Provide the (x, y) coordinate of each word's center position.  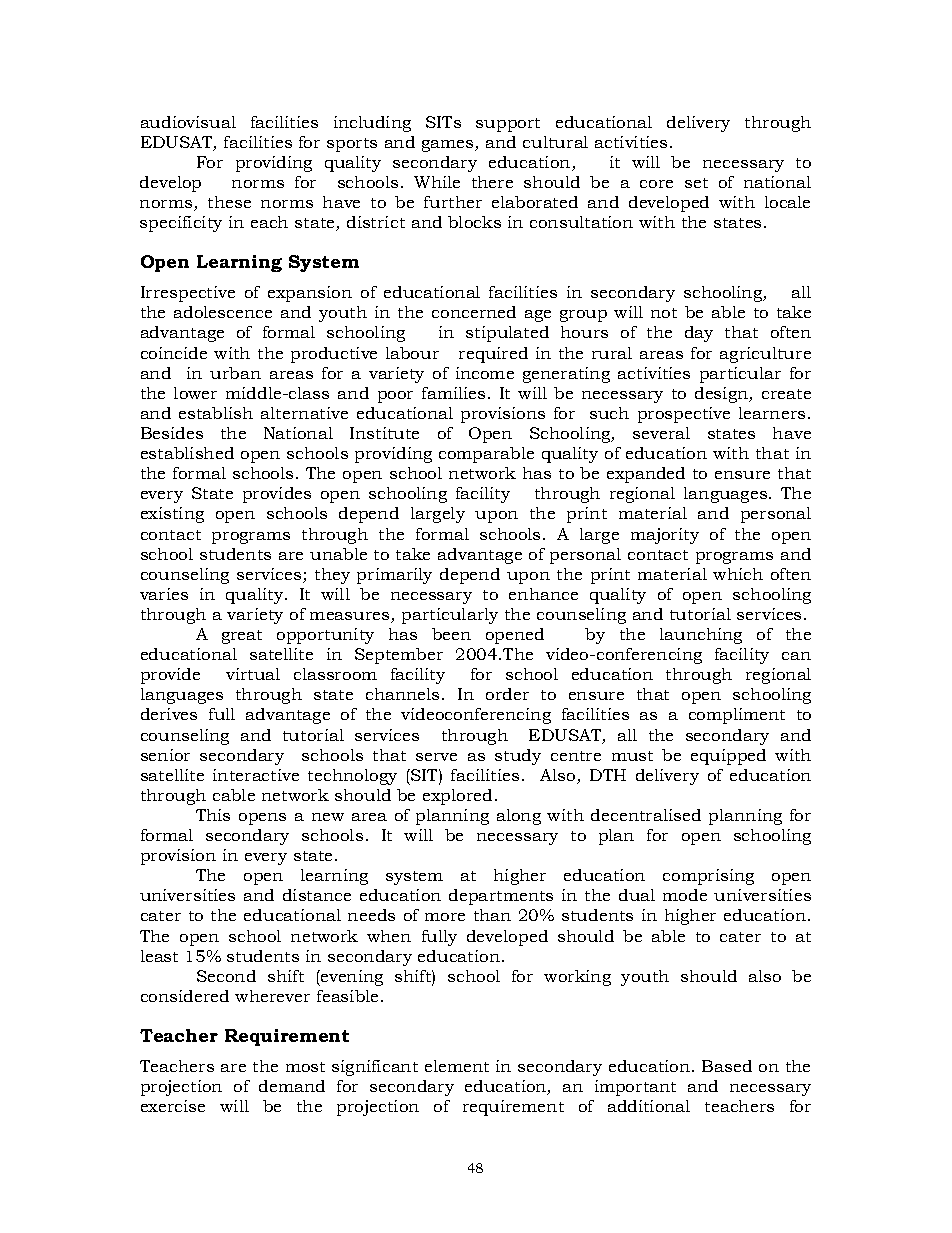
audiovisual (188, 122)
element (457, 1066)
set (696, 183)
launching (701, 636)
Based (727, 1066)
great (242, 637)
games (449, 146)
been (451, 634)
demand (292, 1086)
